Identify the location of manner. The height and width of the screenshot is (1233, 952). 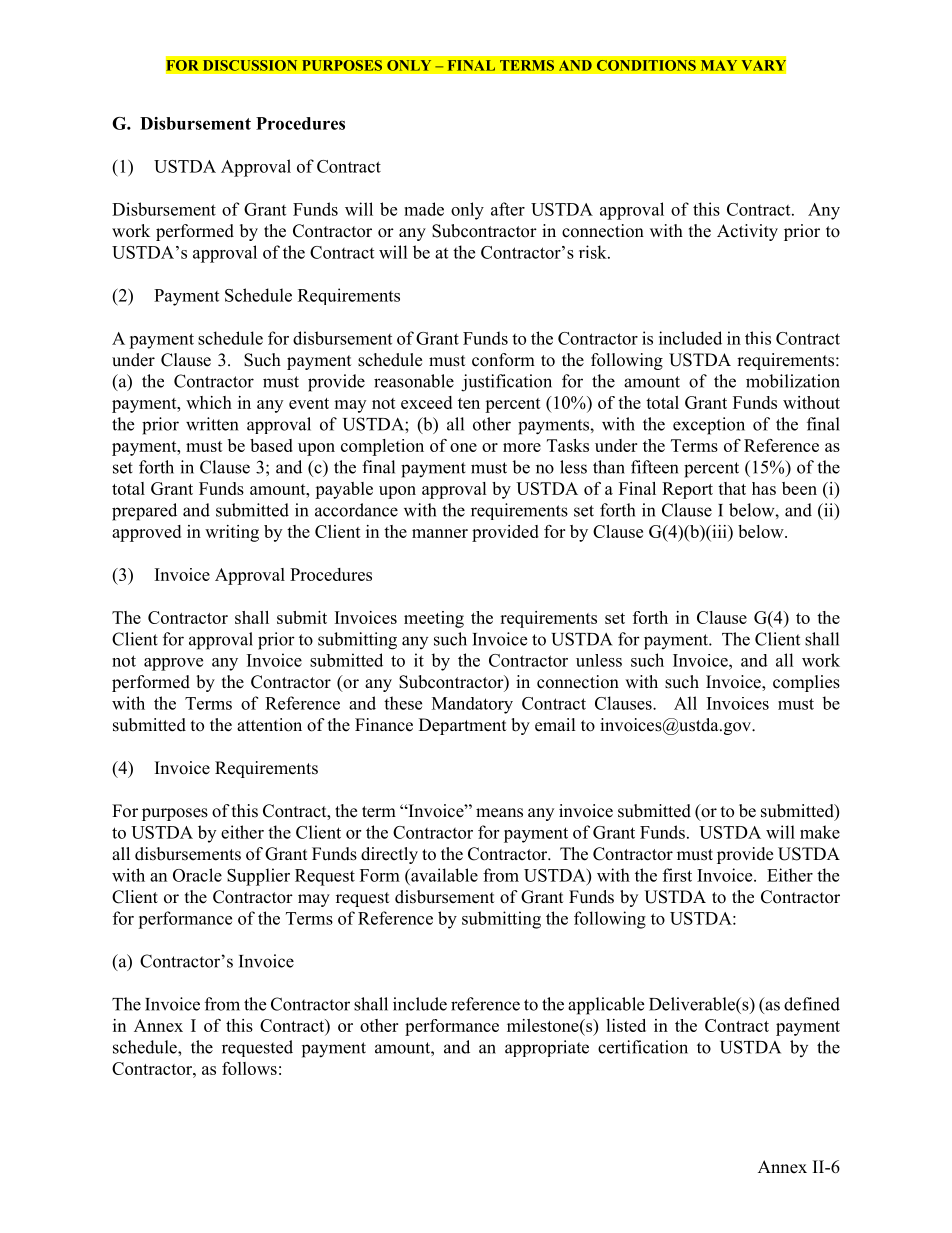
(440, 533).
